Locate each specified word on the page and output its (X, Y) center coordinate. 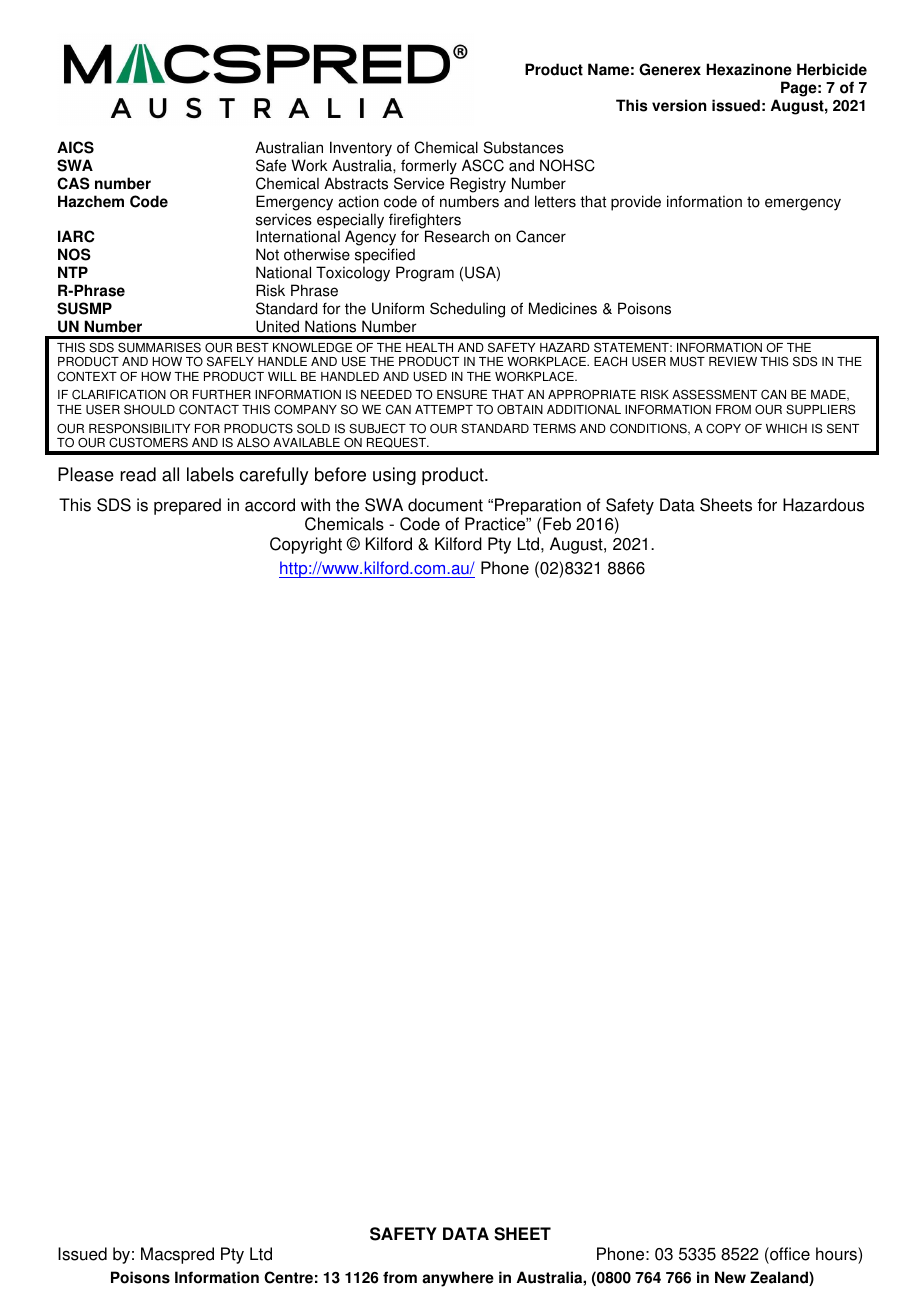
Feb (557, 524)
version (679, 105)
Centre (288, 1277)
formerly (429, 167)
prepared (187, 506)
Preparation (538, 506)
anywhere (458, 1279)
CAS (73, 183)
